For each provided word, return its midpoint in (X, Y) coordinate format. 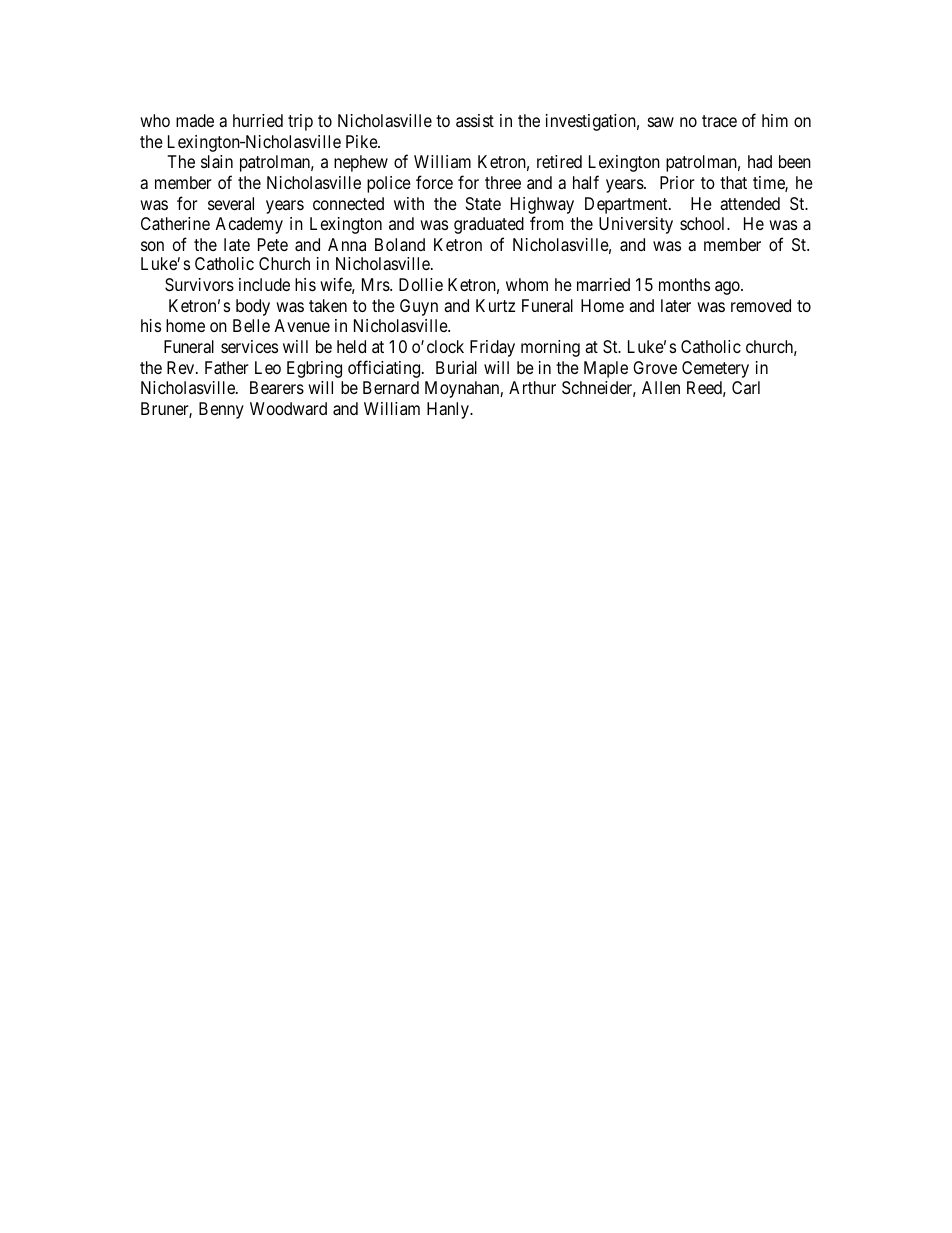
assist (475, 120)
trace (719, 121)
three (503, 182)
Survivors (199, 285)
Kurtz (495, 305)
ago (728, 288)
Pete (273, 244)
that (733, 182)
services (249, 346)
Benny (221, 410)
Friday (492, 348)
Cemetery (715, 369)
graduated (489, 225)
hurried (258, 120)
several (231, 203)
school (704, 223)
